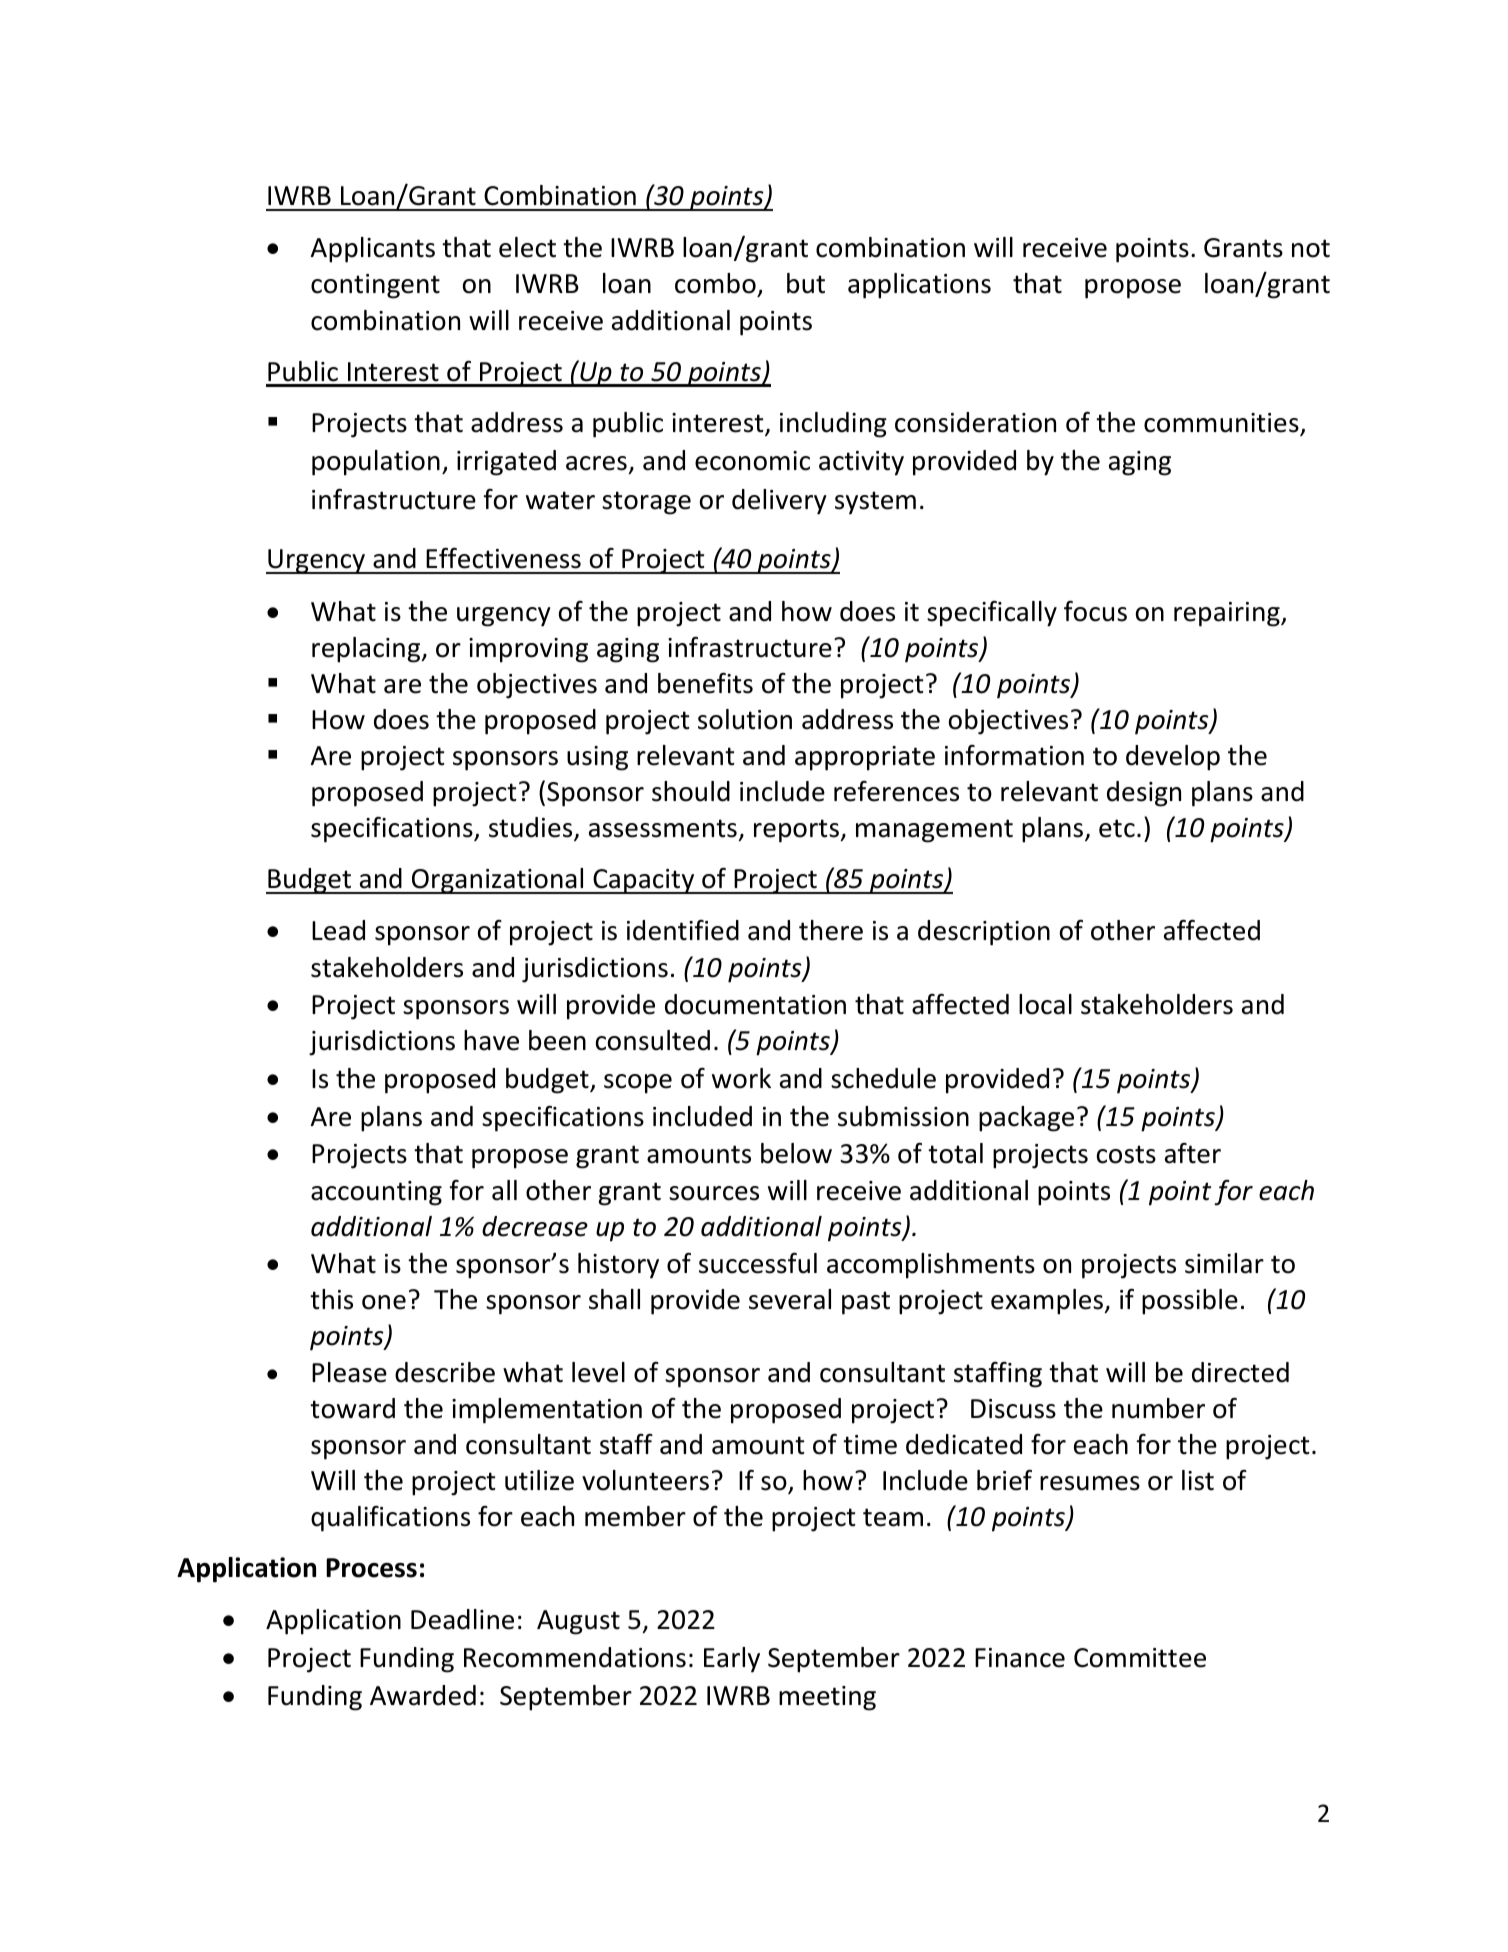 The width and height of the screenshot is (1508, 1952). What do you see at coordinates (1045, 1004) in the screenshot?
I see `local` at bounding box center [1045, 1004].
